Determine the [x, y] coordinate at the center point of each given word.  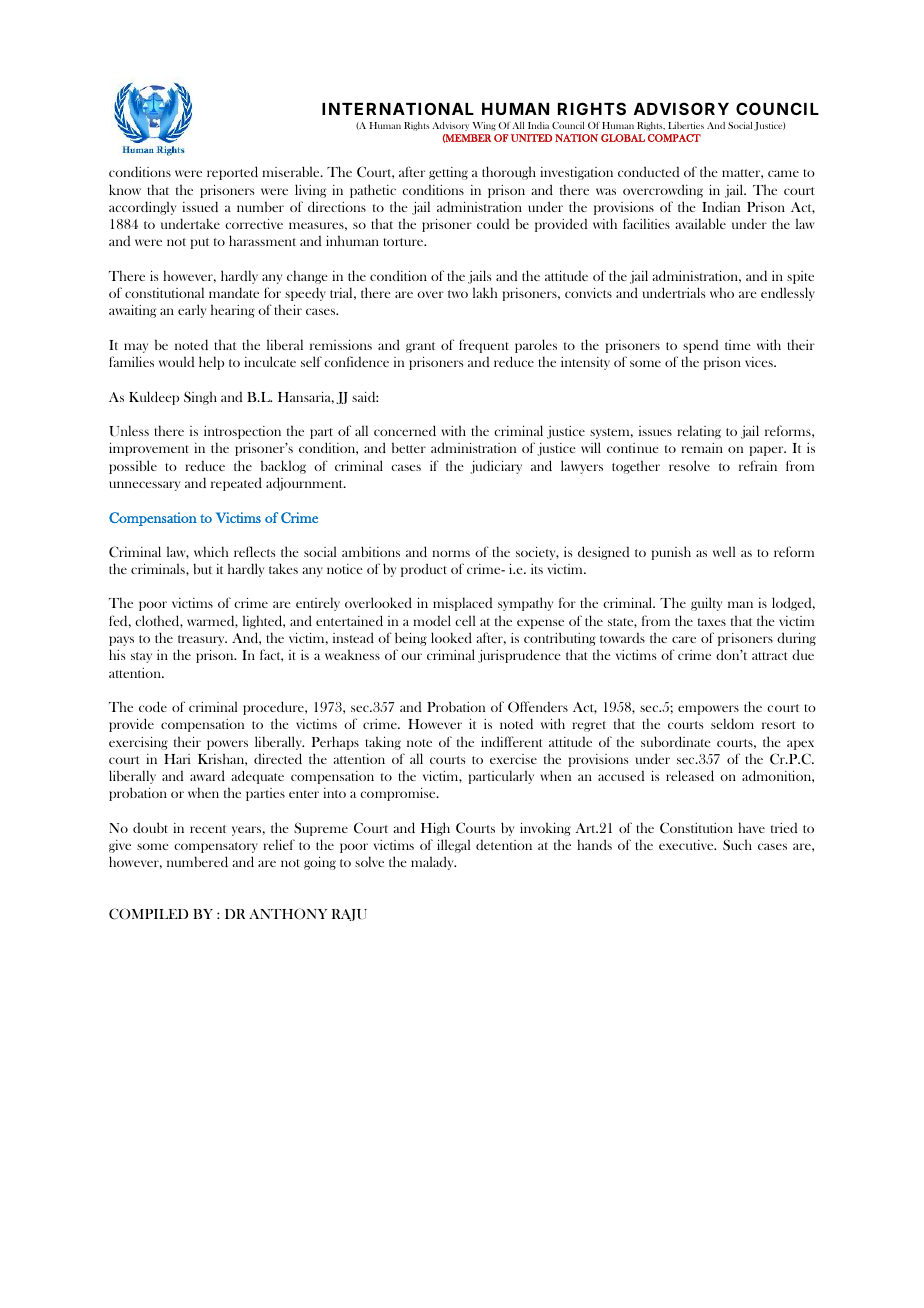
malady [433, 863]
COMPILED [148, 914]
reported [232, 173]
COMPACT [674, 138]
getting [448, 173]
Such [737, 845]
